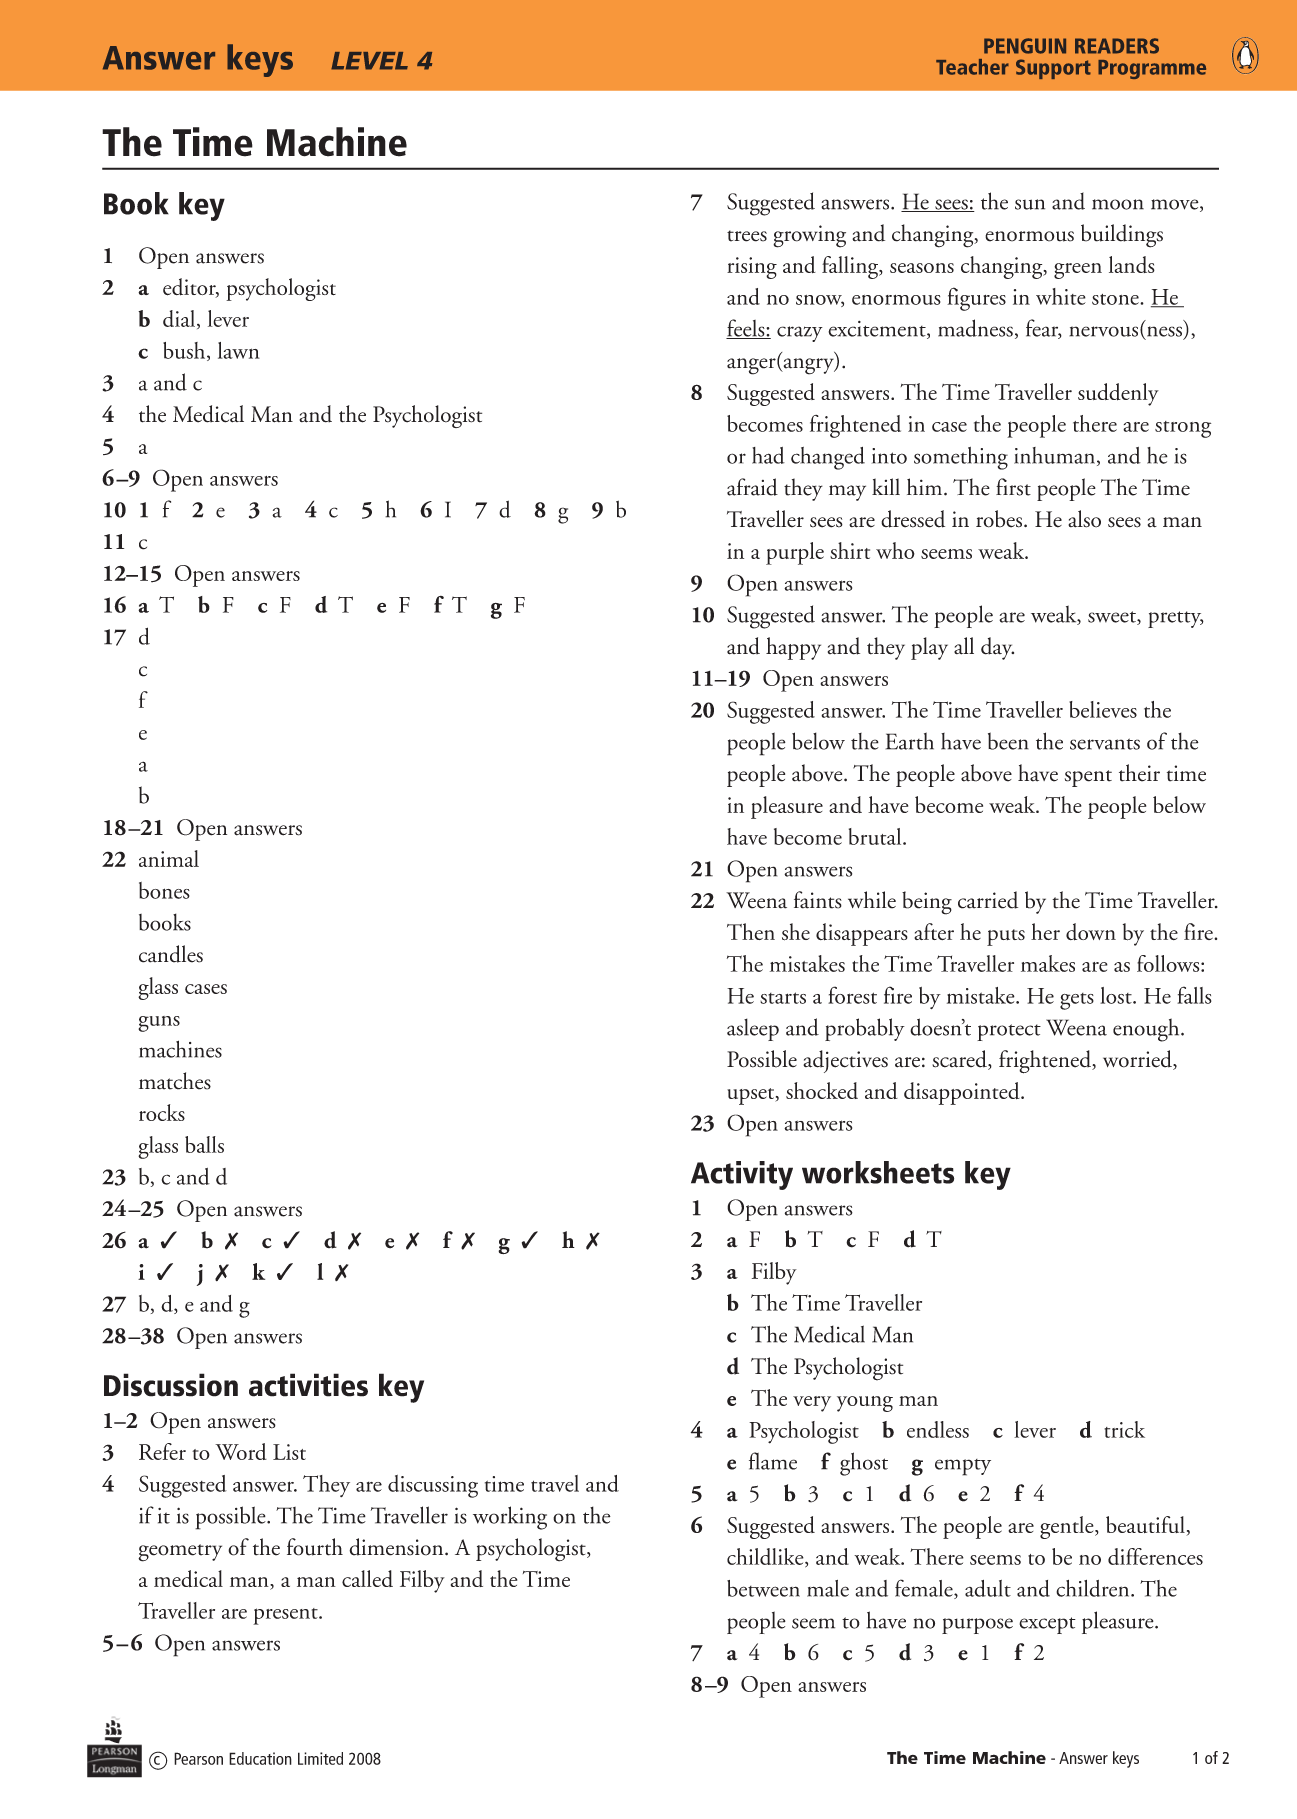 The width and height of the page is (1297, 1819). Describe the element at coordinates (369, 61) in the page. I see `LEVEL` at that location.
